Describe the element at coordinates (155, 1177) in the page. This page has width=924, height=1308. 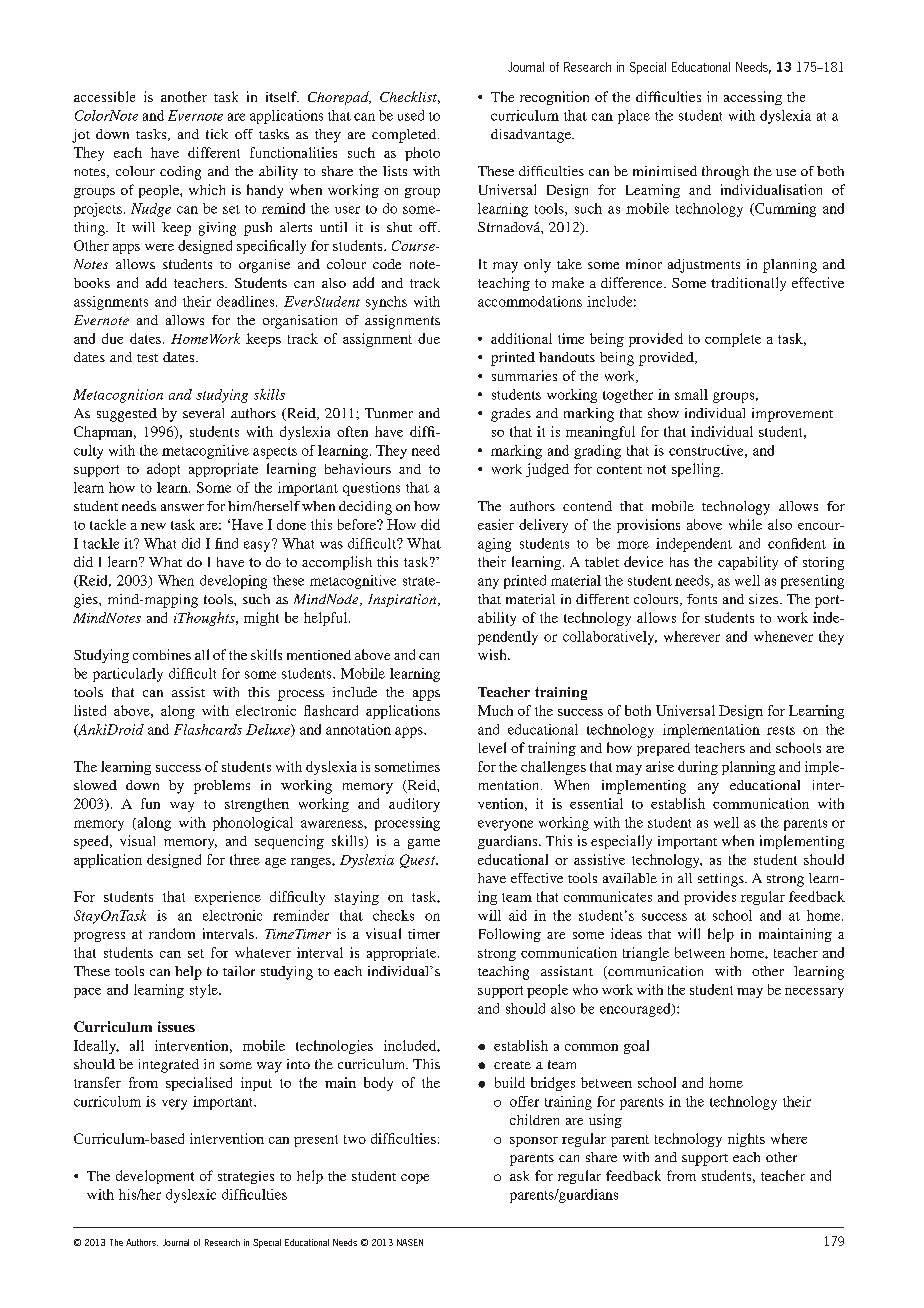
I see `development` at that location.
